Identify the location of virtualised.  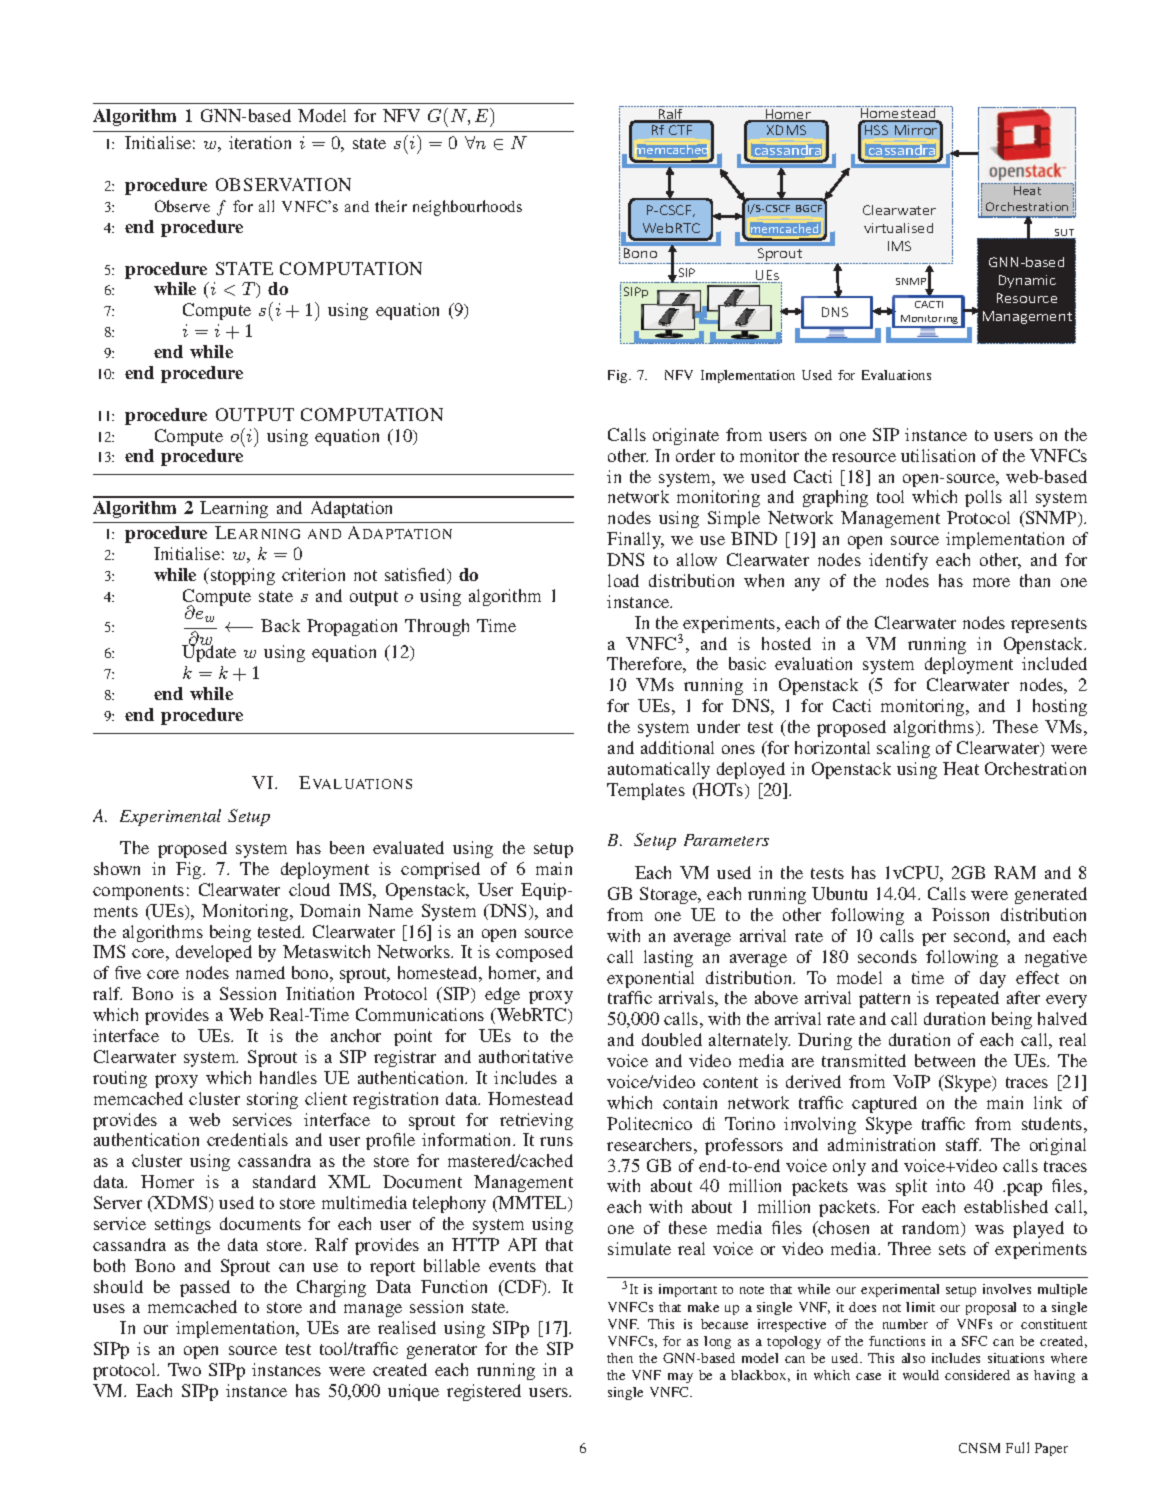
(898, 228).
